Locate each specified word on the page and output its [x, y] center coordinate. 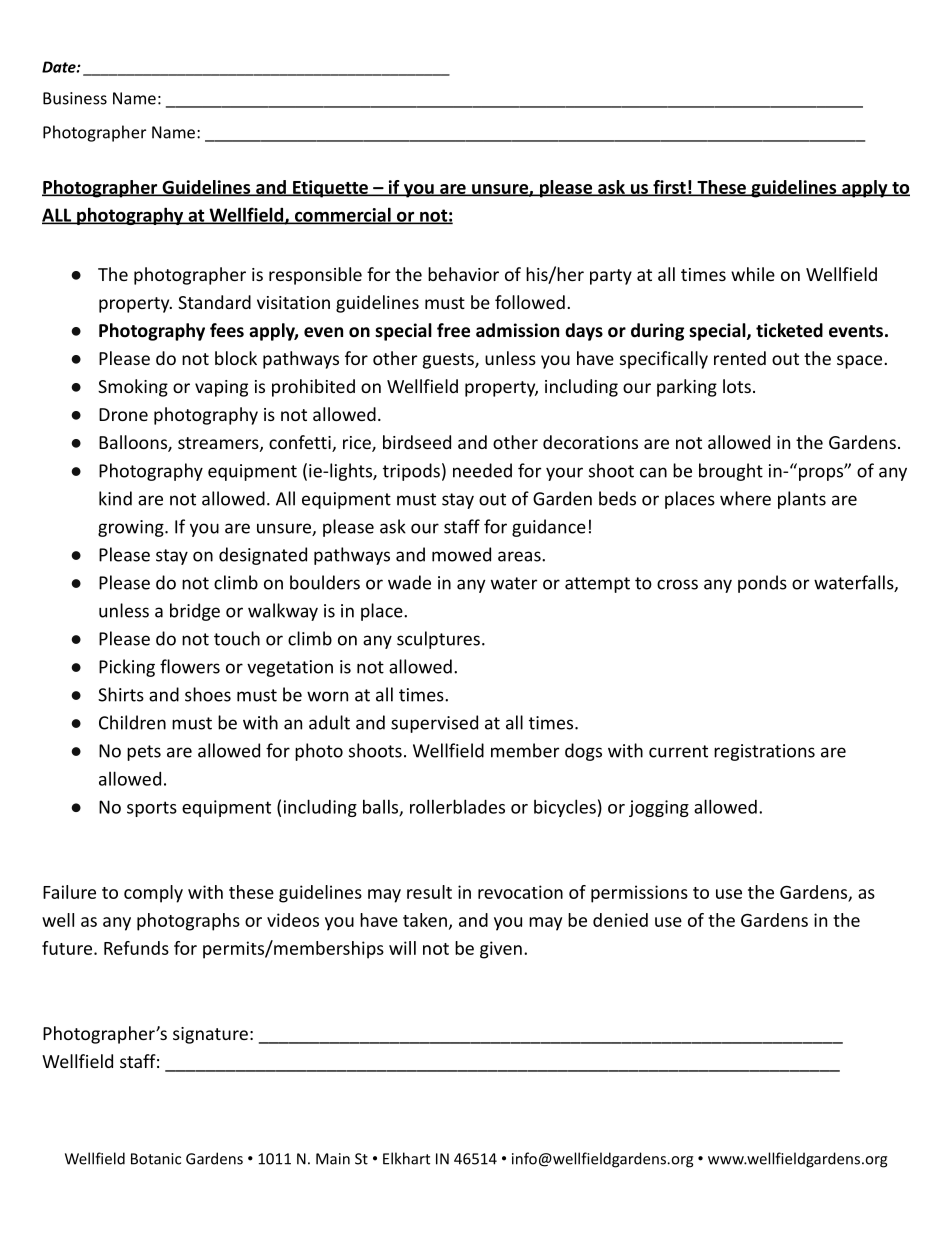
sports [152, 809]
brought [731, 472]
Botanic [156, 1159]
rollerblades [457, 806]
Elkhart [406, 1158]
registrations [764, 752]
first [669, 188]
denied [620, 920]
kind [115, 498]
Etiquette [330, 189]
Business [75, 98]
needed [482, 470]
